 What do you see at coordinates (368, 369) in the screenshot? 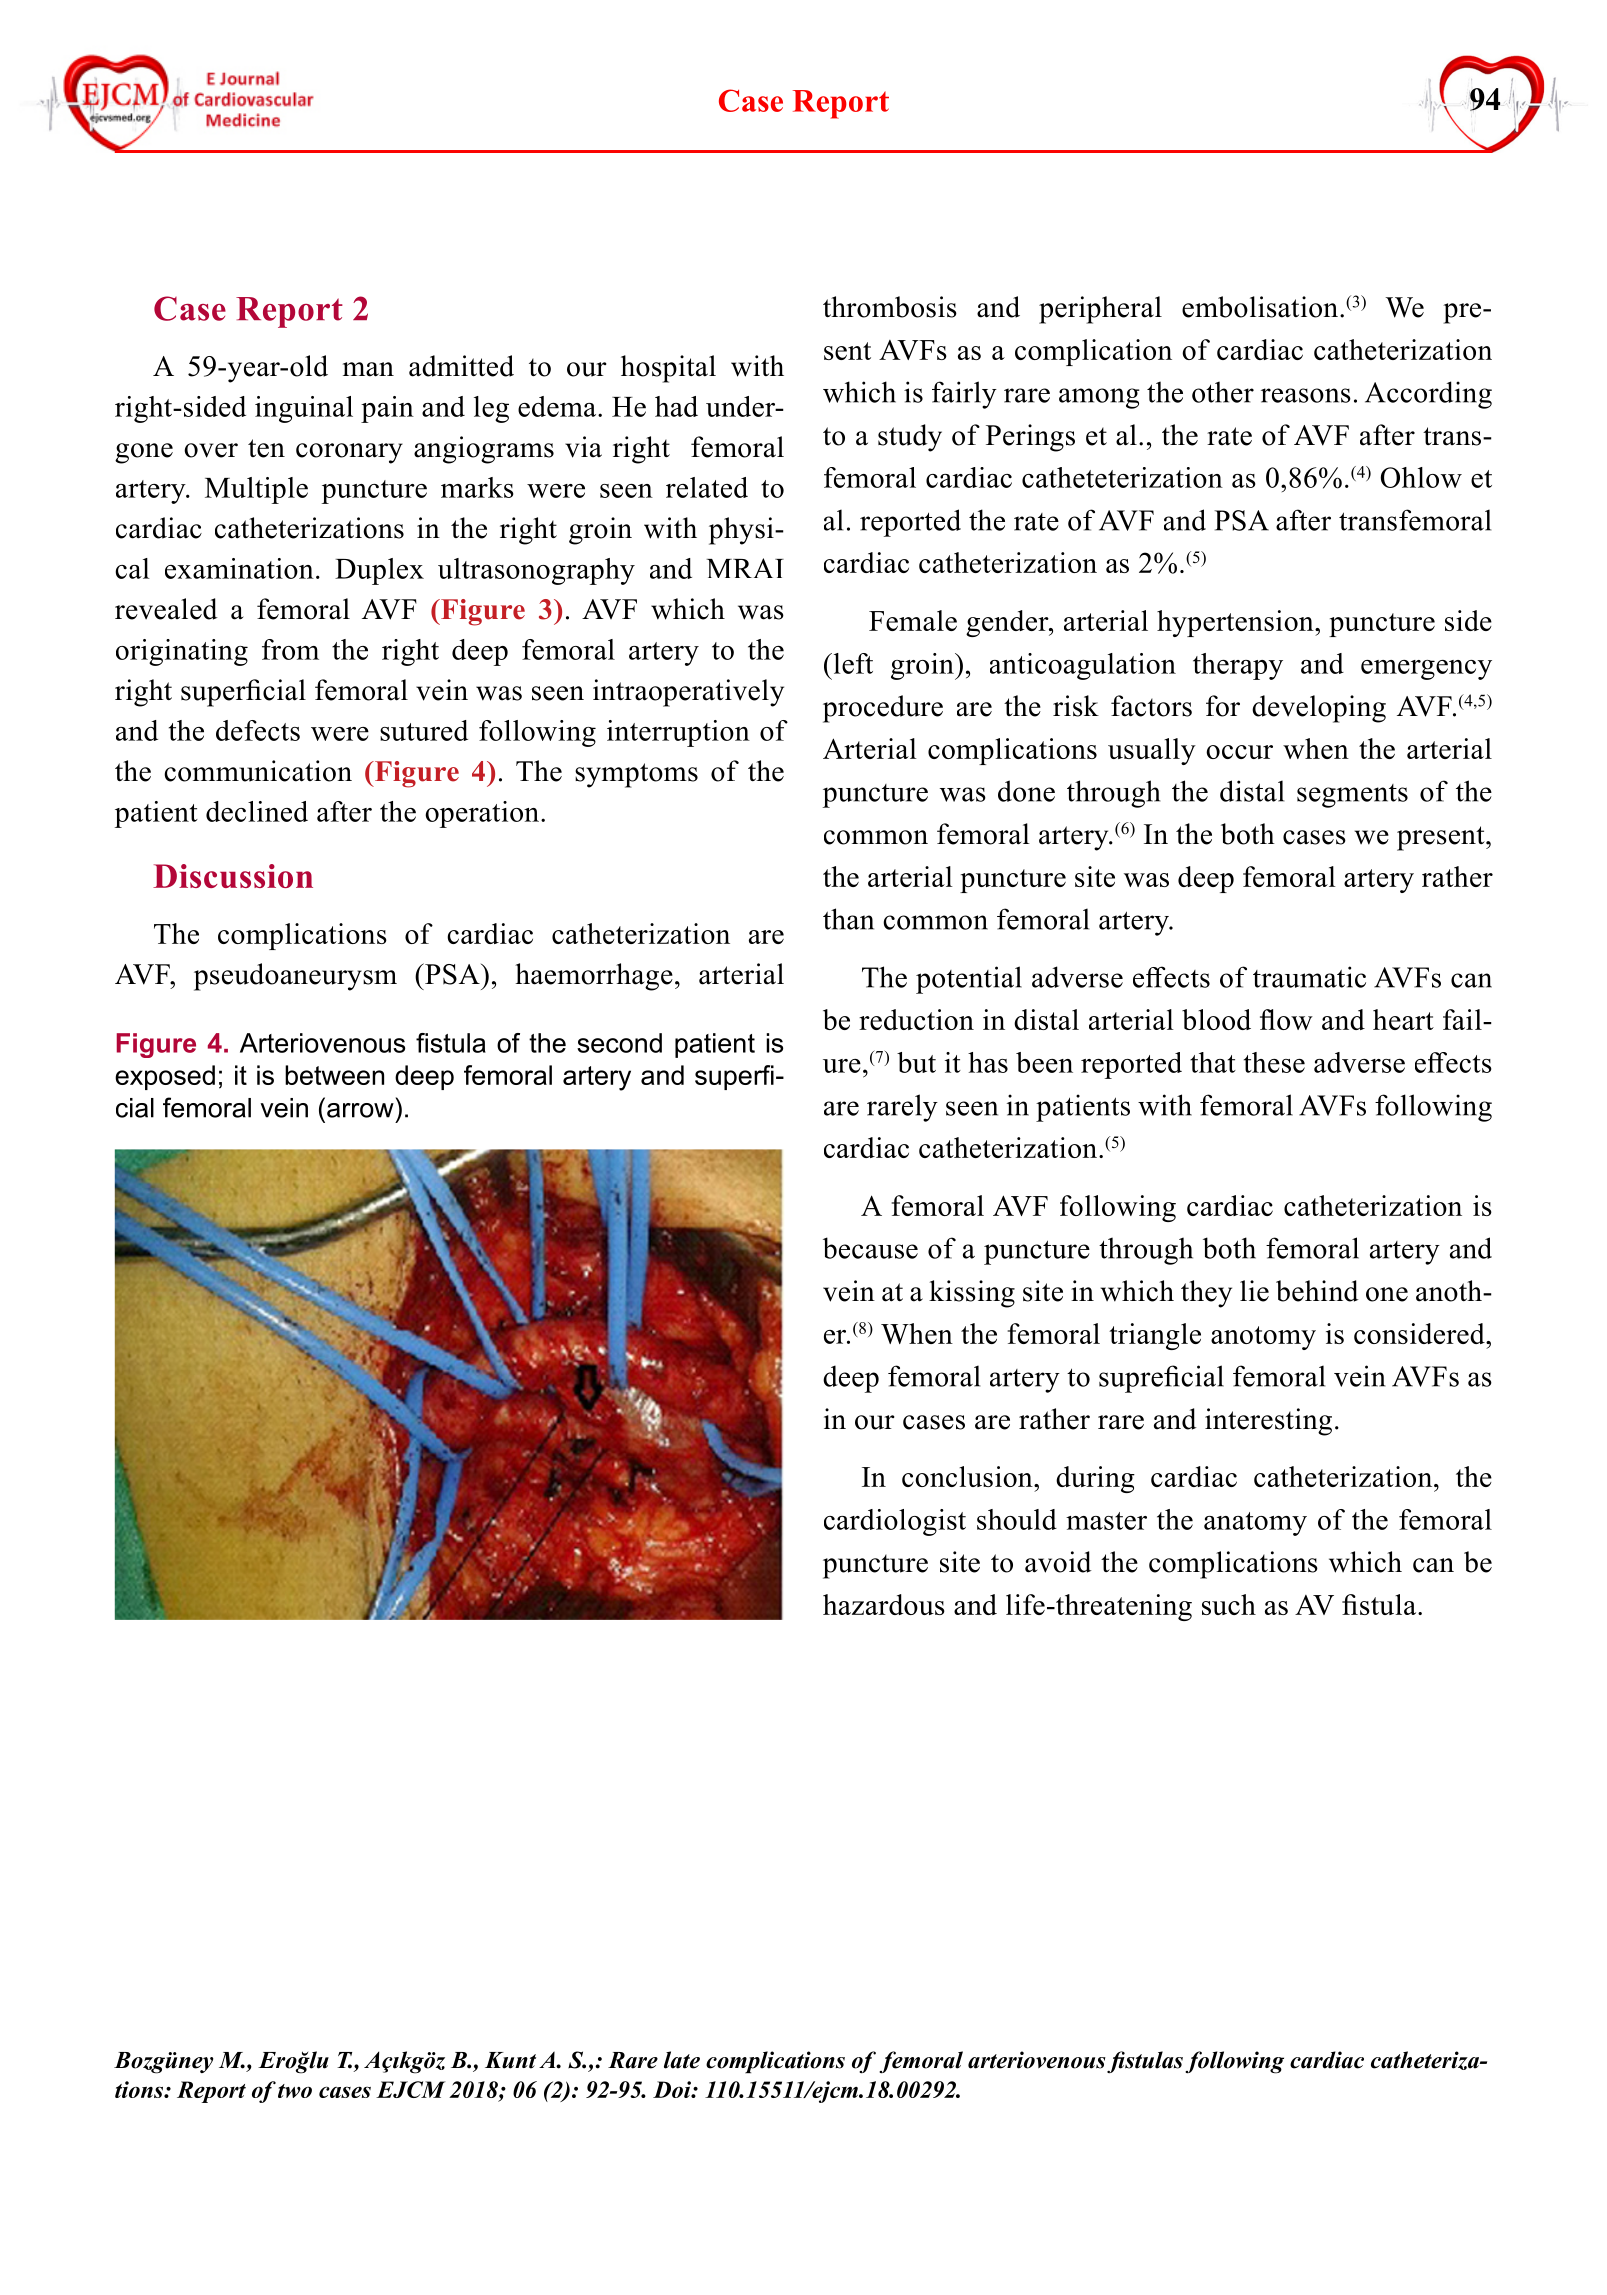
I see `man` at bounding box center [368, 369].
